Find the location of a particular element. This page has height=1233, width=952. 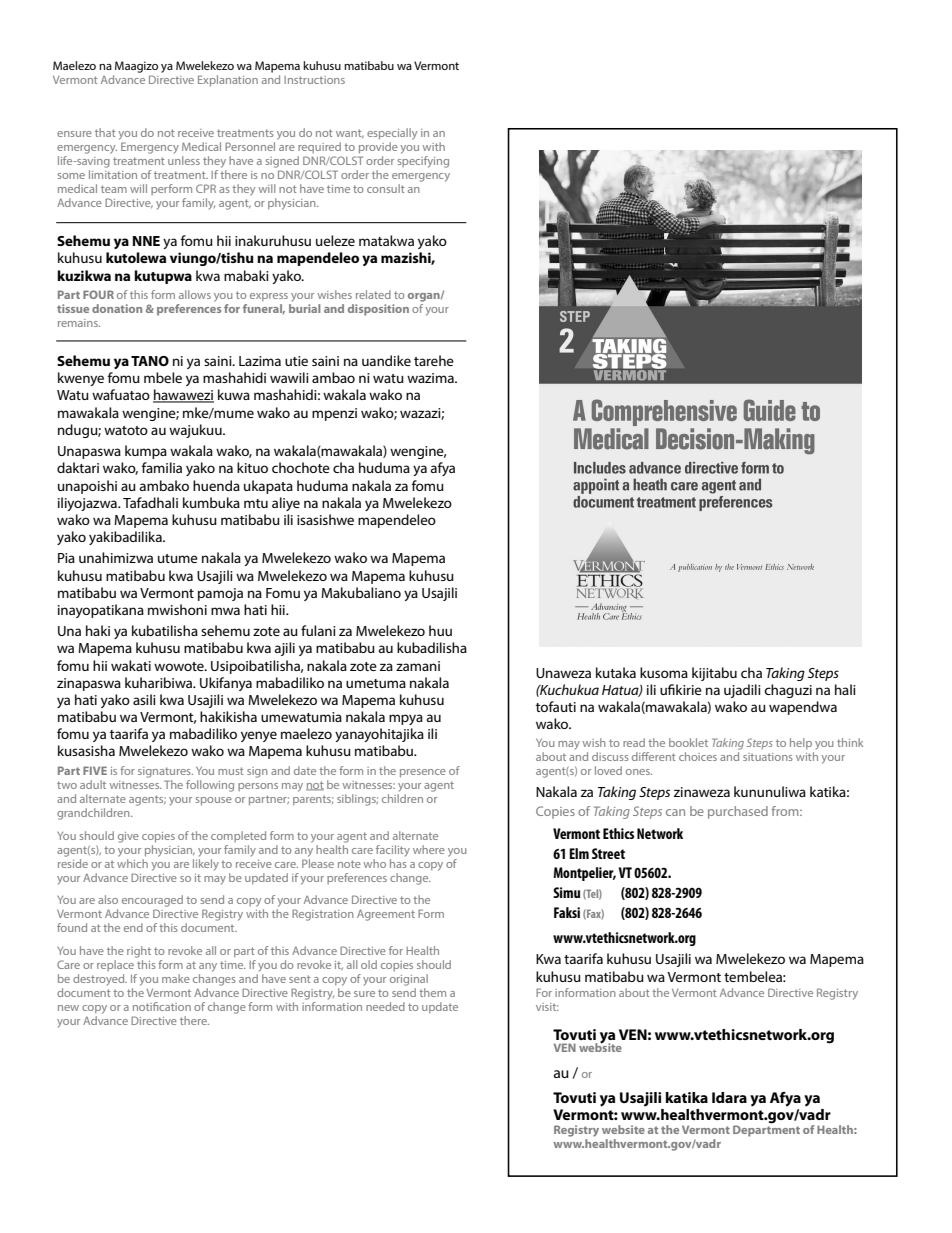

mwa is located at coordinates (225, 611).
